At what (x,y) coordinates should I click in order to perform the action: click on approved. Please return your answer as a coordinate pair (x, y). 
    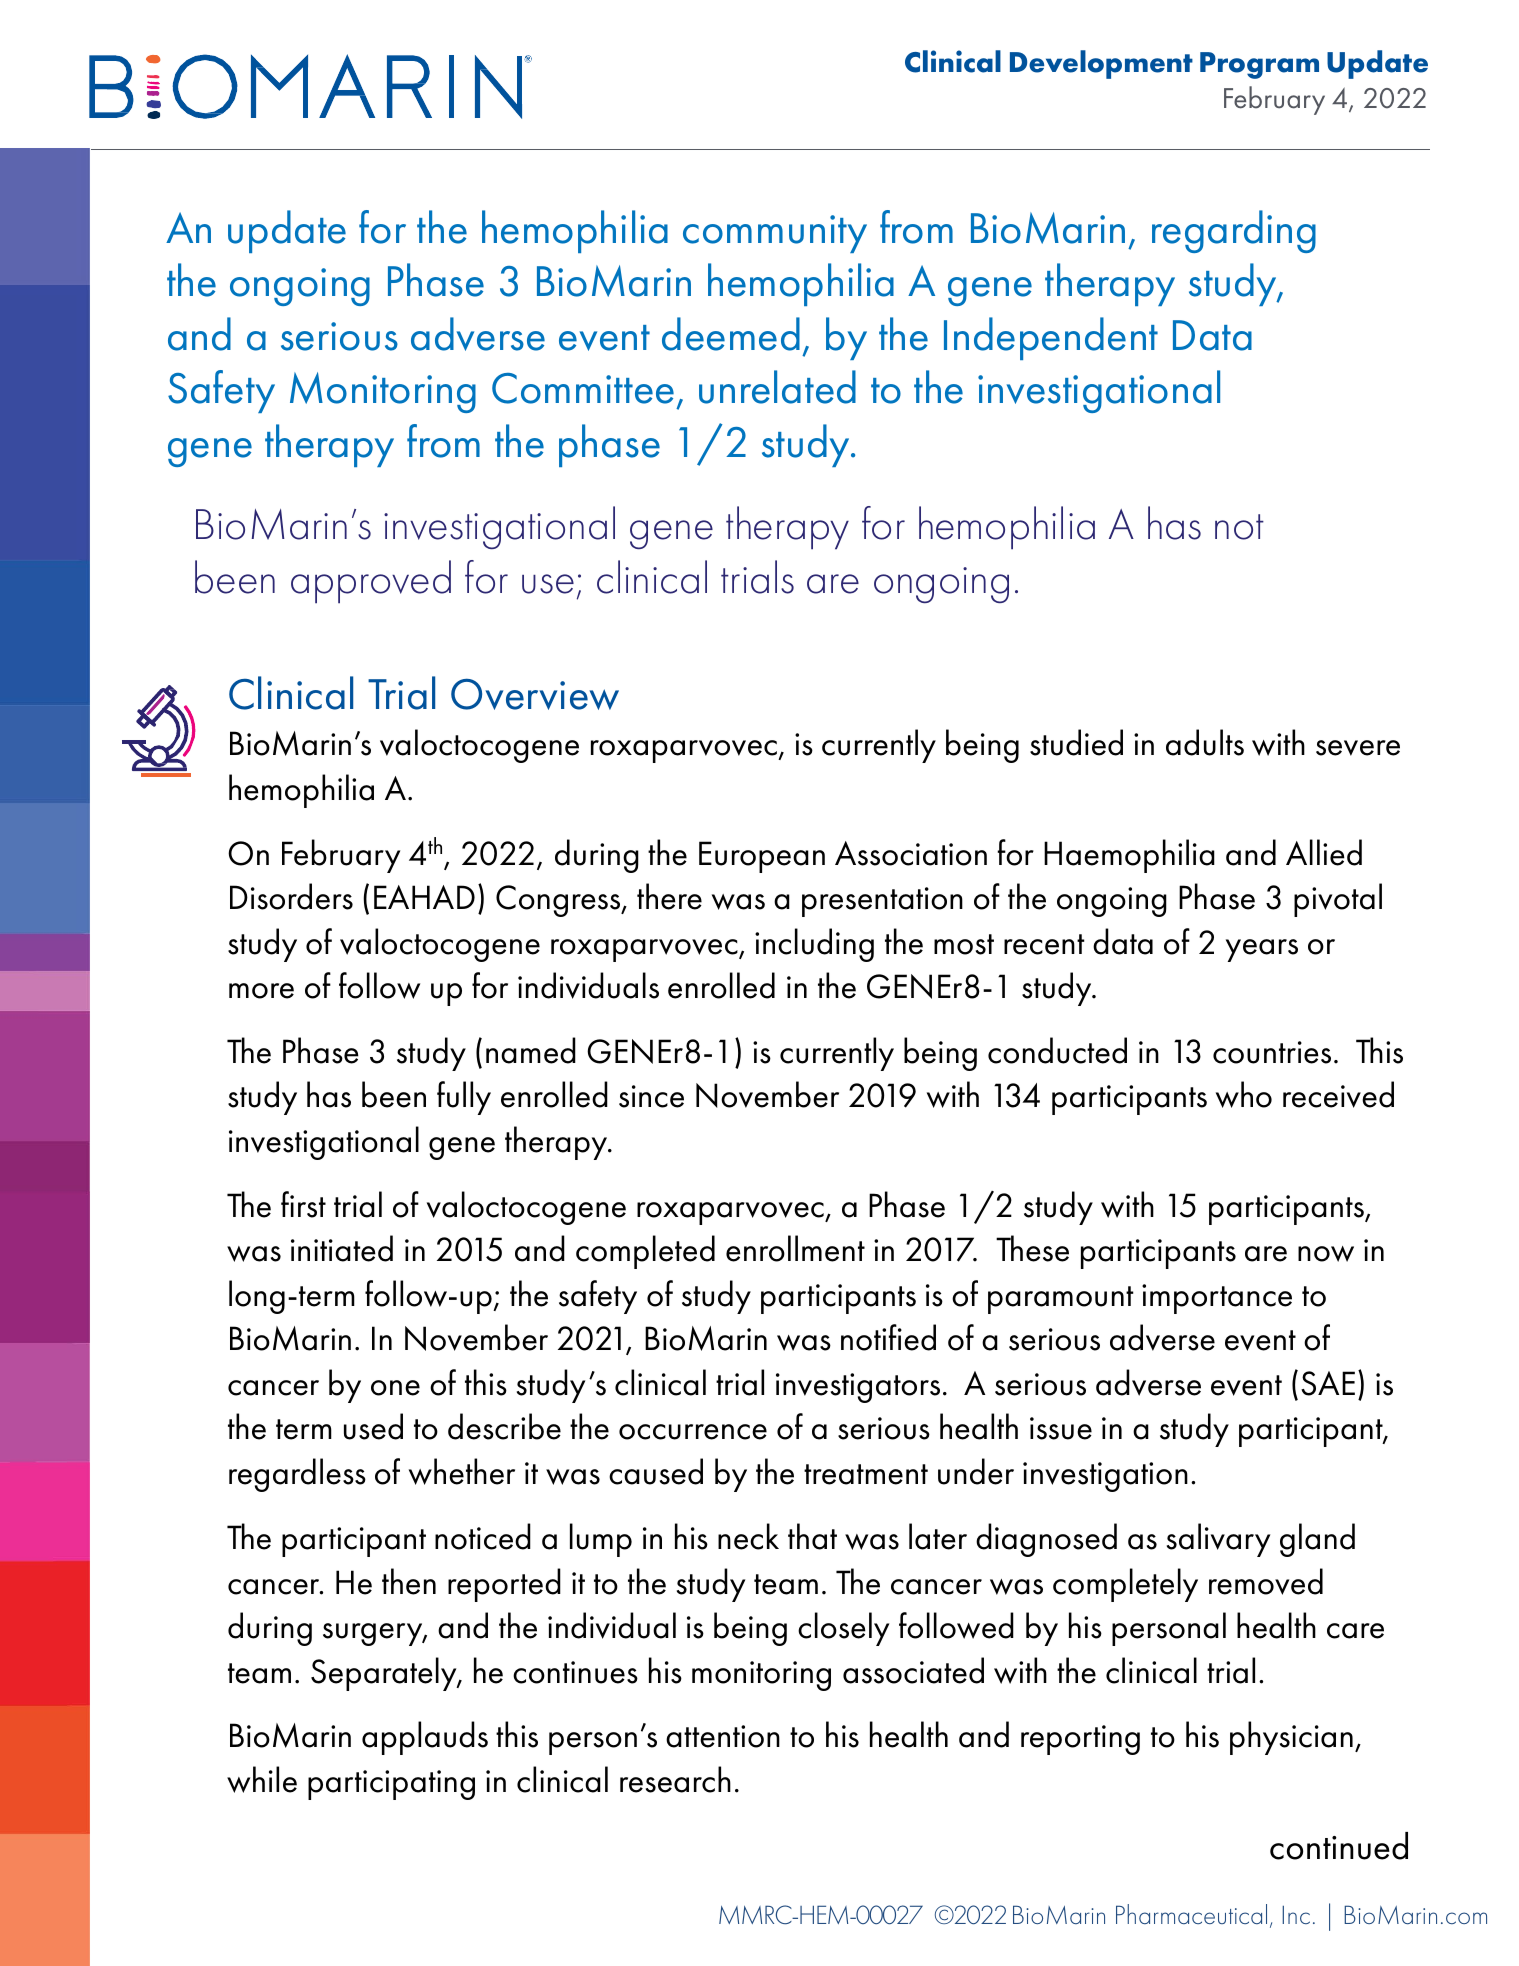
    Looking at the image, I should click on (371, 582).
